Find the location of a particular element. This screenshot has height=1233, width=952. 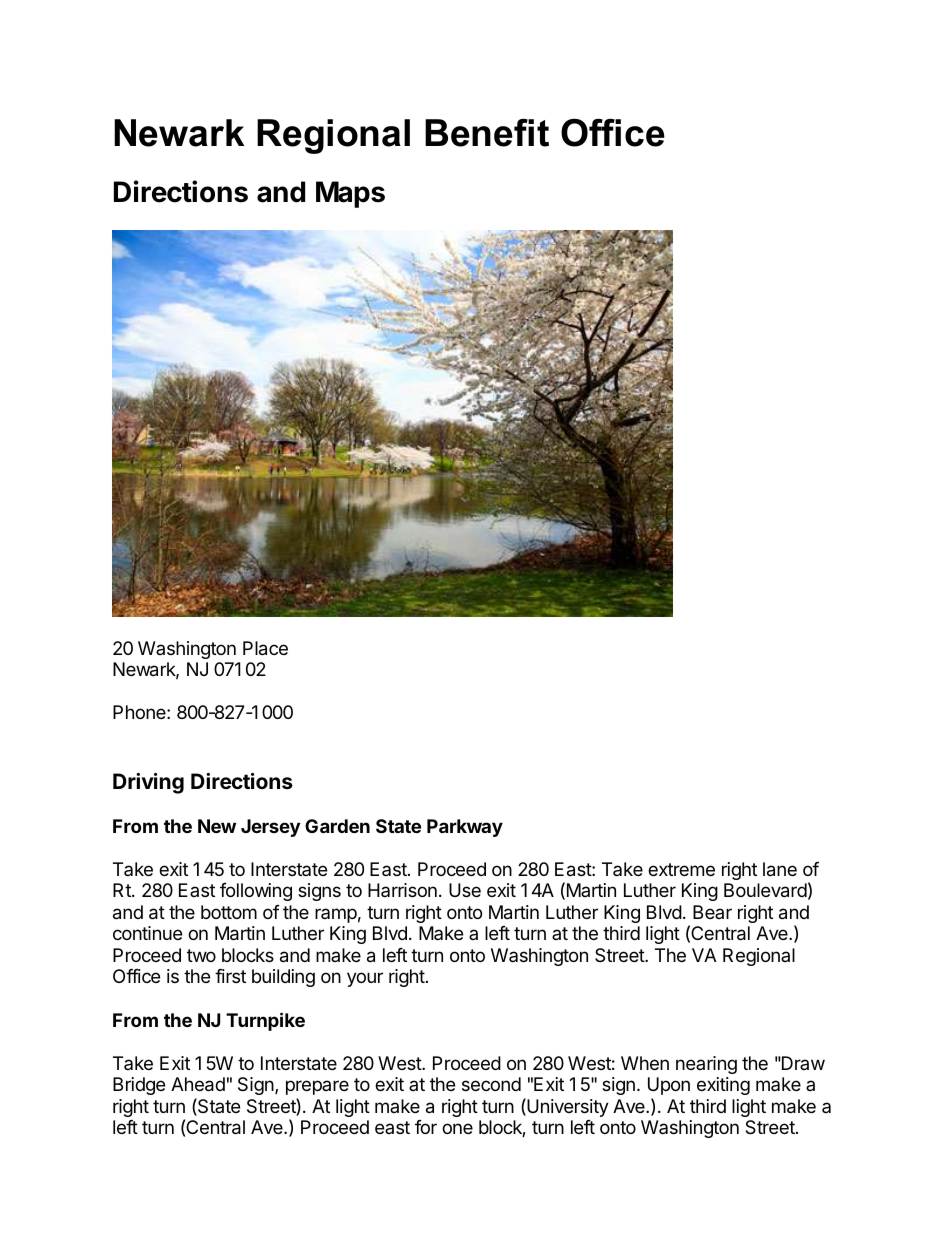

lane is located at coordinates (780, 869).
